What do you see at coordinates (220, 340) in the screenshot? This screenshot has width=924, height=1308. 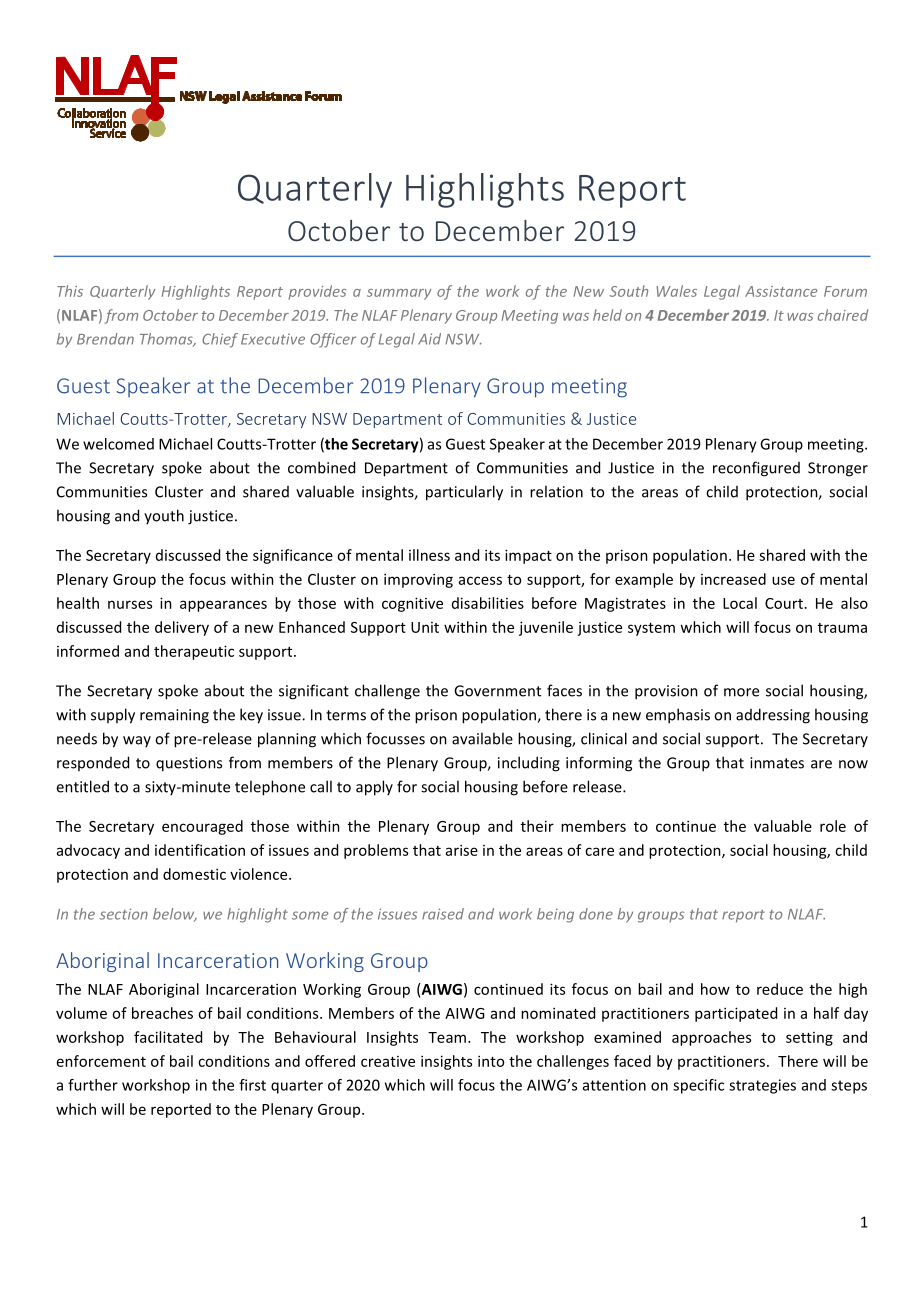 I see `Chief` at bounding box center [220, 340].
